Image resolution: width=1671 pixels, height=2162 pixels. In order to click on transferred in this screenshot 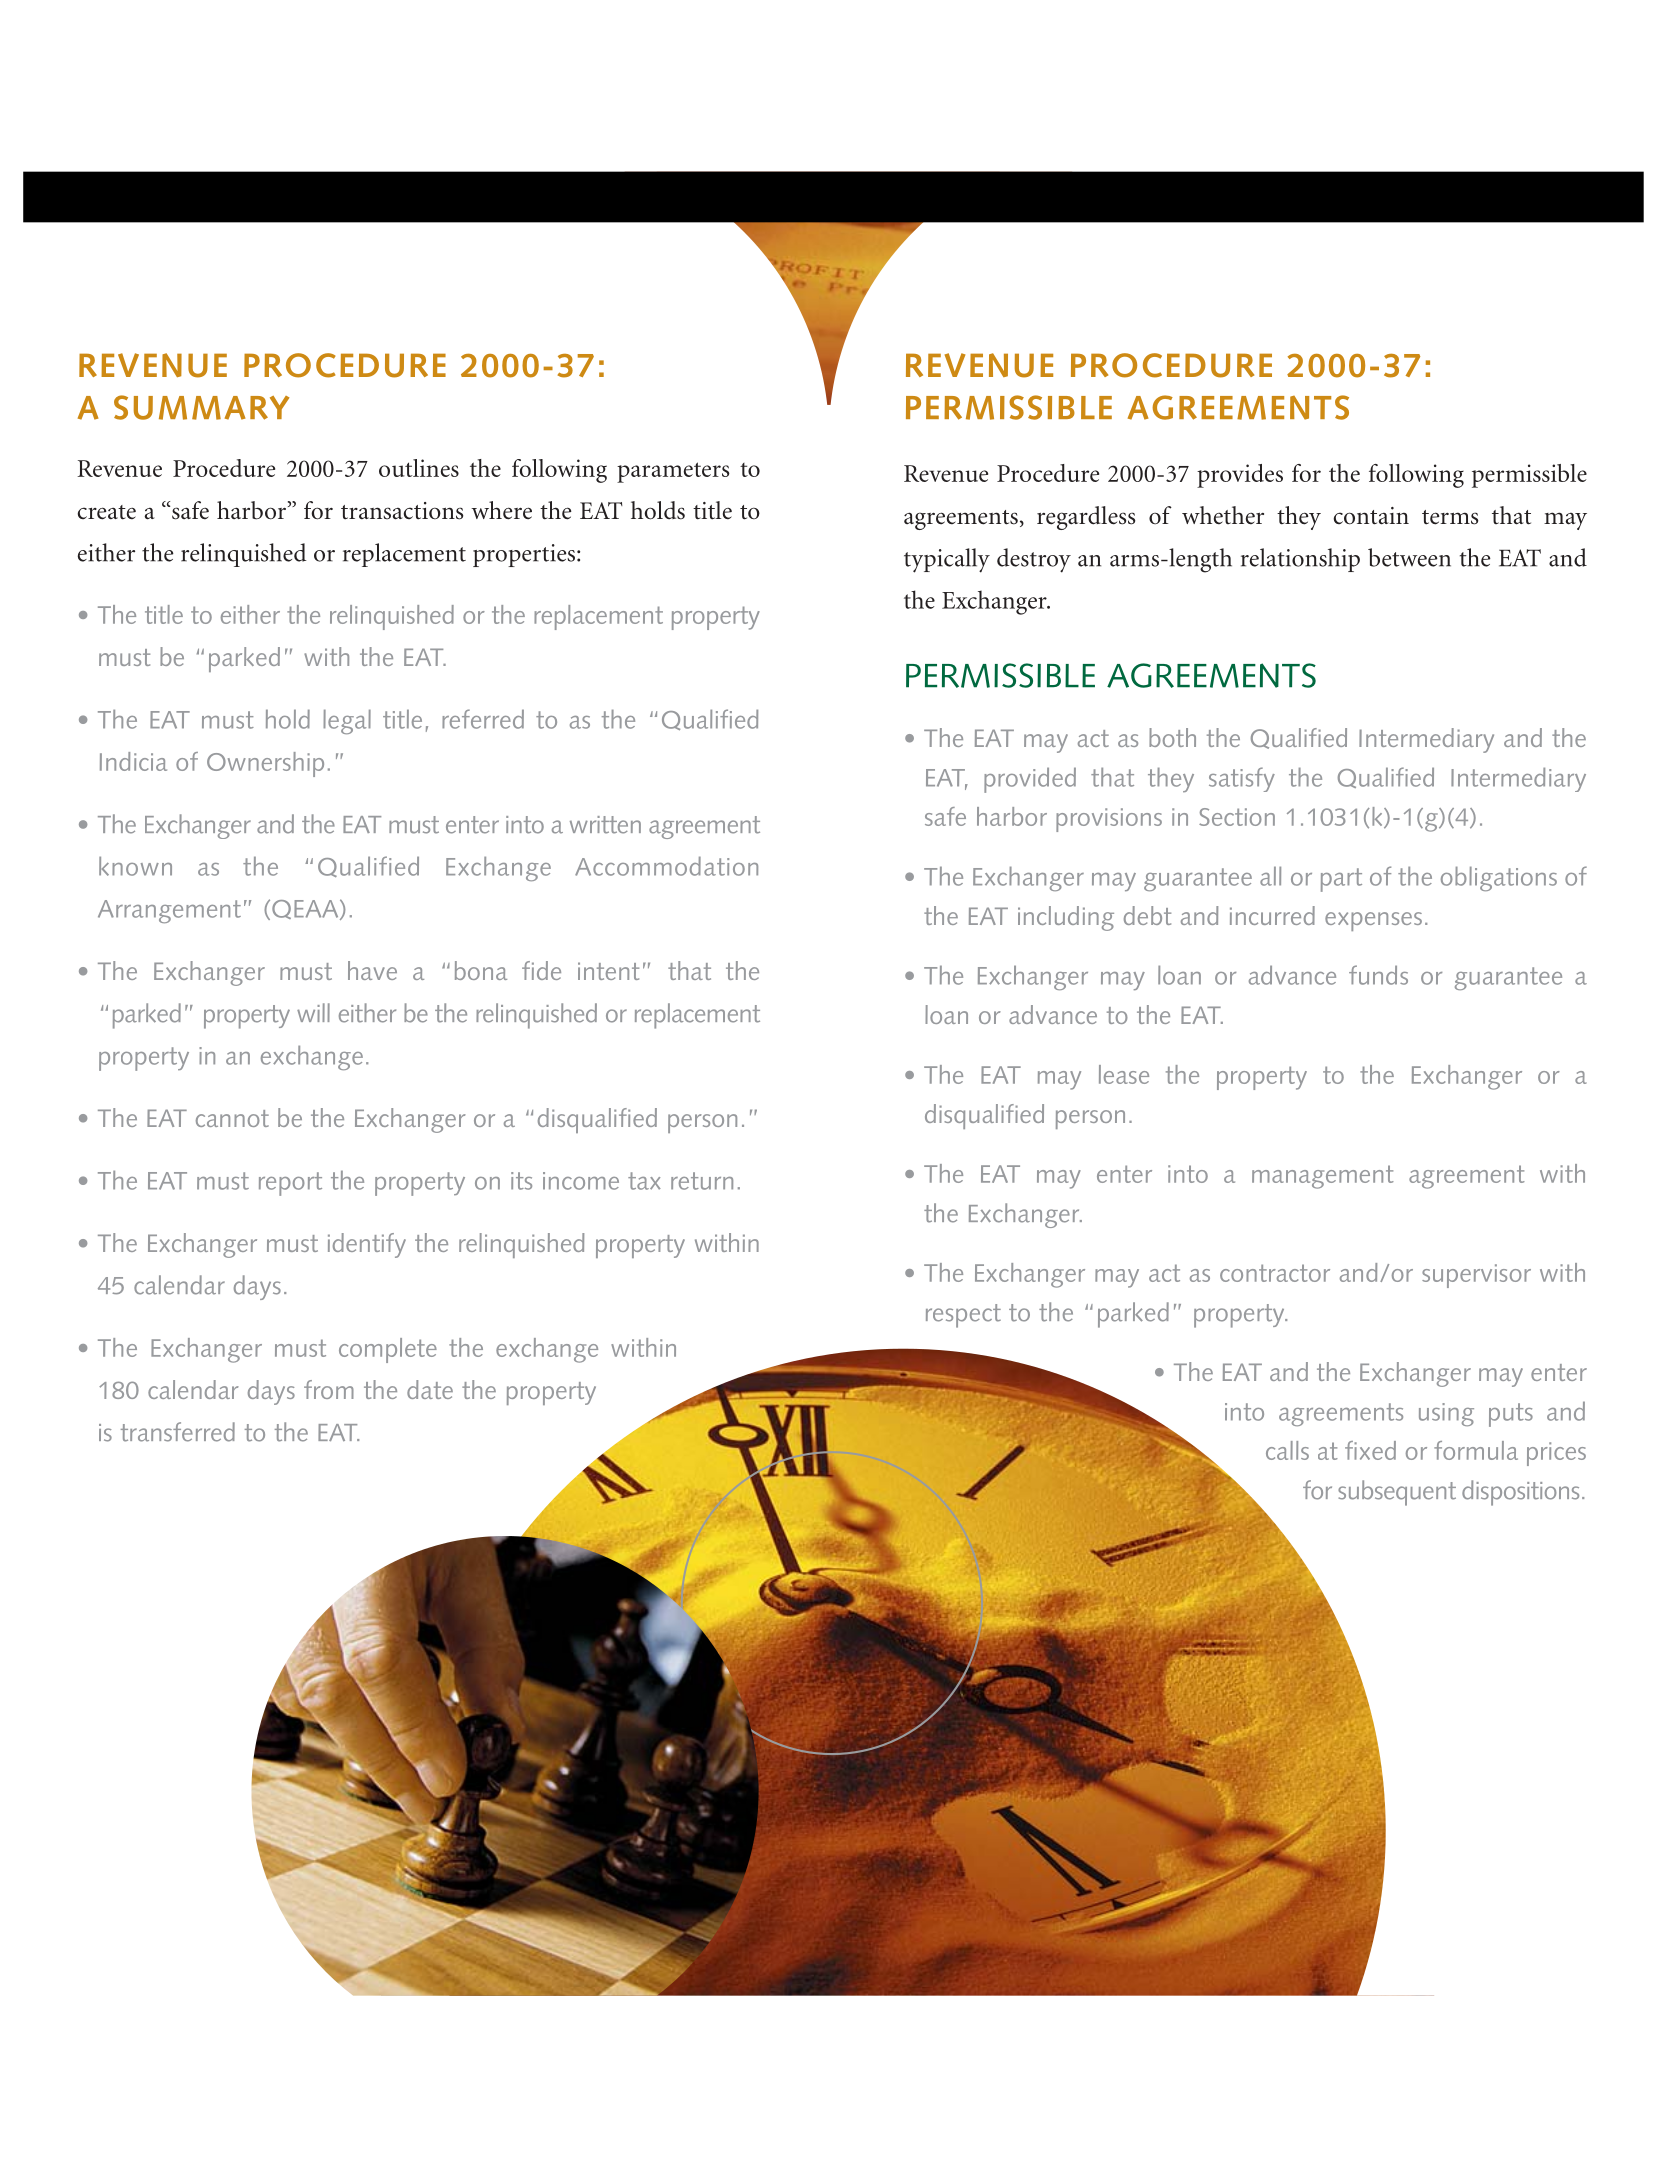, I will do `click(178, 1432)`.
